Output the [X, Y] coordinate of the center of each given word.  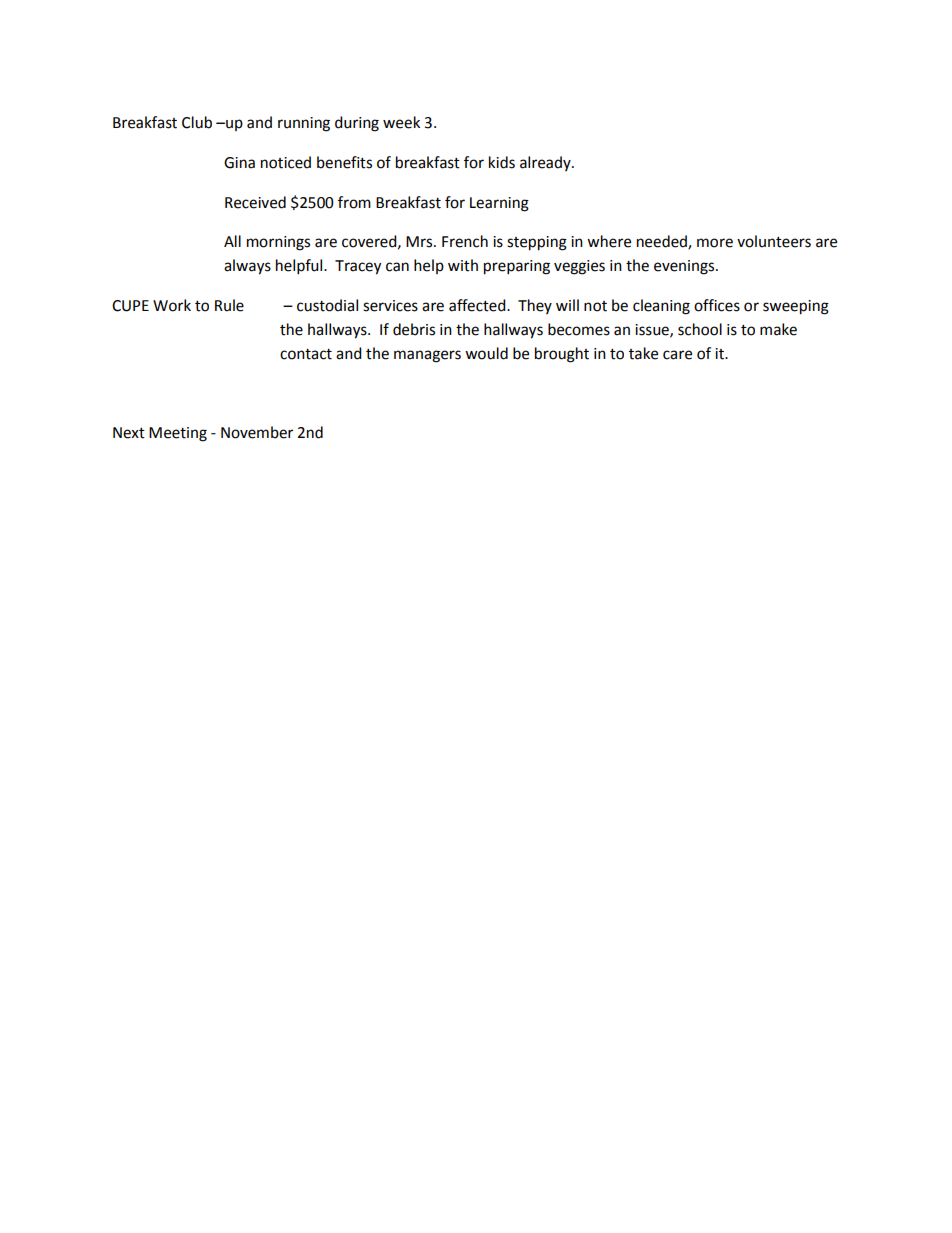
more [715, 243]
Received [255, 202]
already [546, 163]
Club [197, 122]
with [463, 265]
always [247, 267]
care [677, 355]
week [401, 122]
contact [306, 354]
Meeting [178, 434]
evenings [685, 267]
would [486, 353]
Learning [499, 204]
